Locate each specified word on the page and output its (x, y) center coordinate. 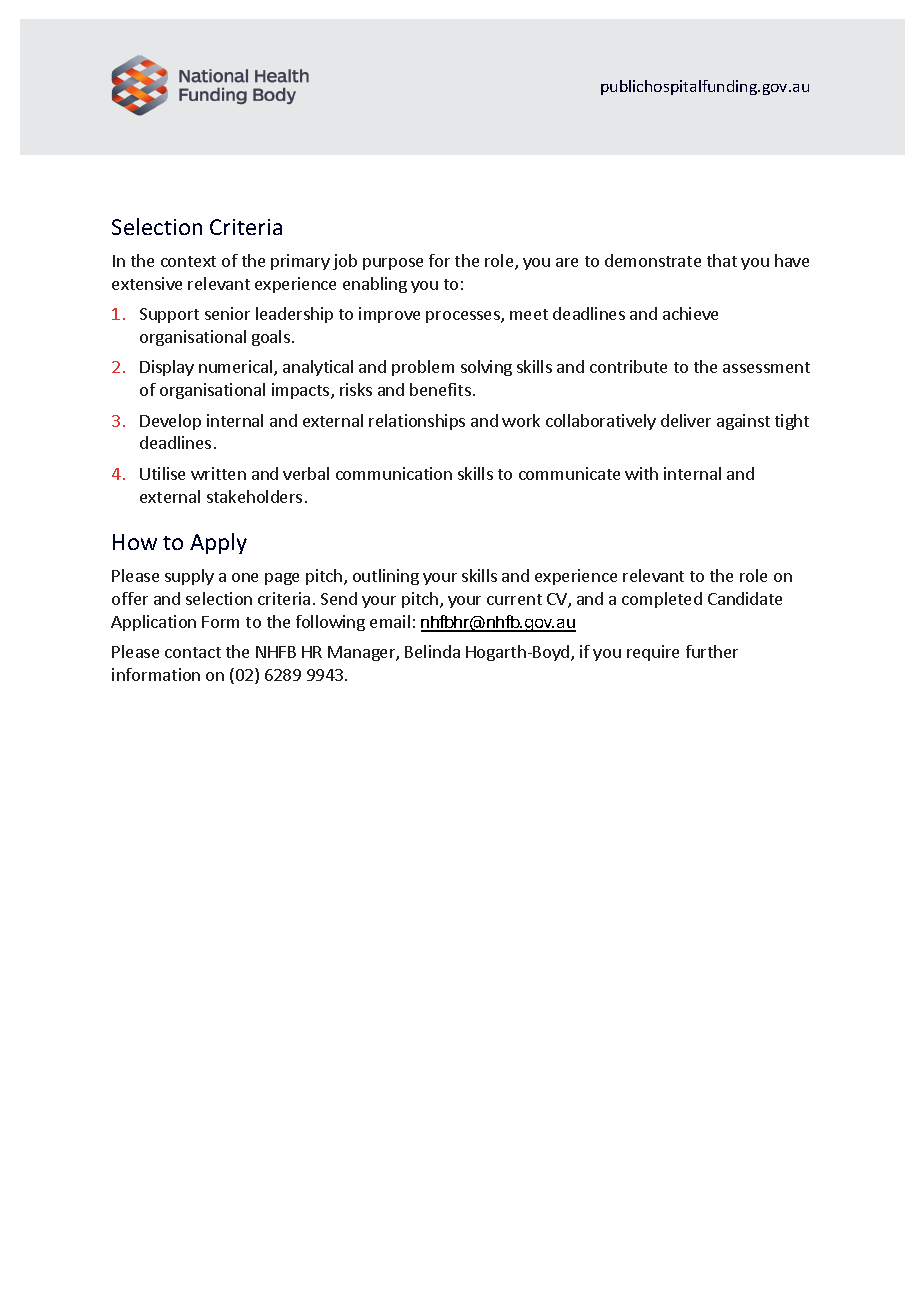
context (188, 261)
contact (193, 652)
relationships (417, 422)
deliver (686, 420)
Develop (170, 422)
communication (394, 473)
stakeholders (254, 496)
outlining (386, 577)
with (641, 473)
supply (189, 577)
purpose (393, 264)
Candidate (745, 598)
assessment (766, 367)
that (722, 260)
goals (271, 338)
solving (486, 368)
